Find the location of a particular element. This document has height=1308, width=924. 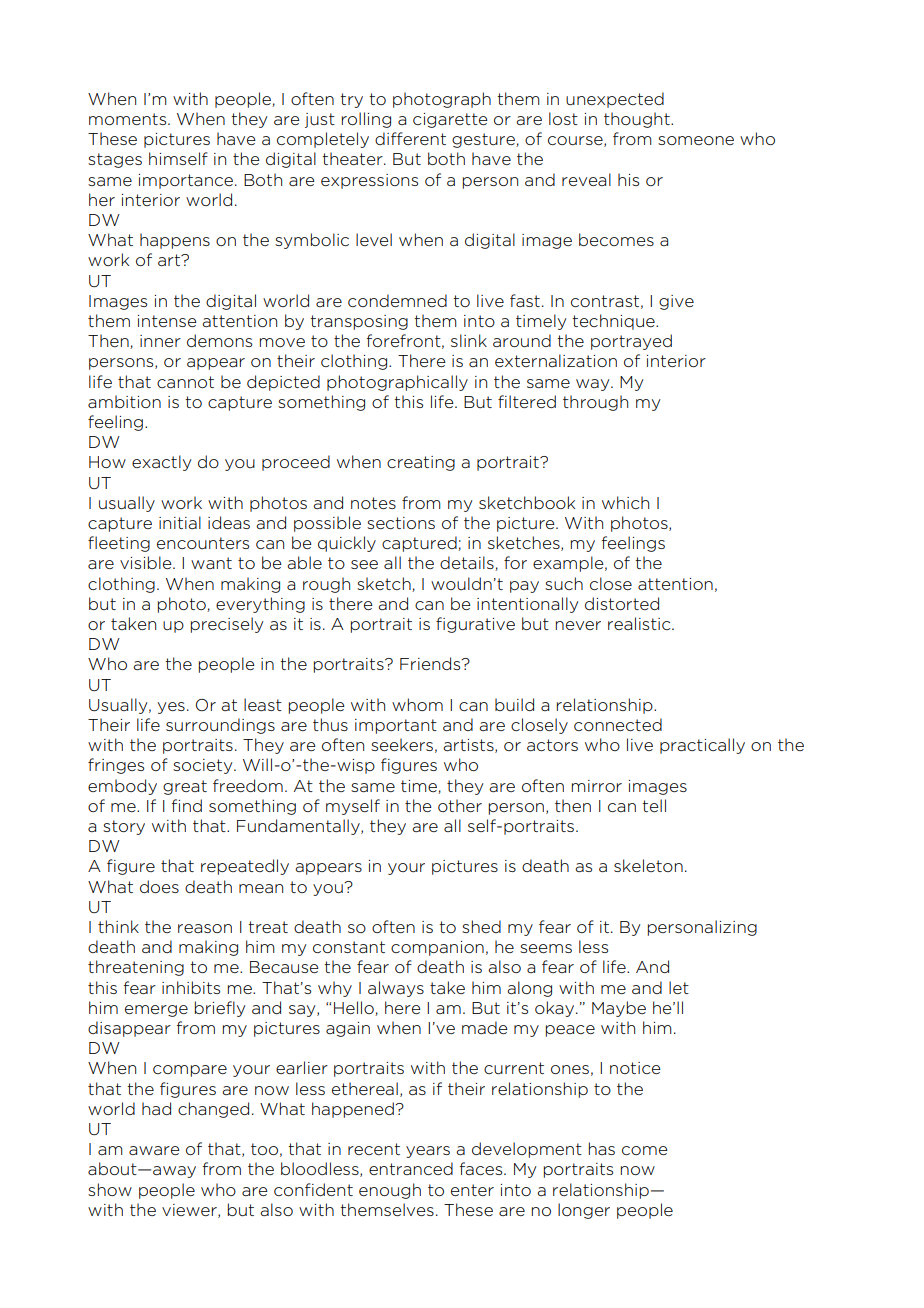

creating is located at coordinates (421, 463).
